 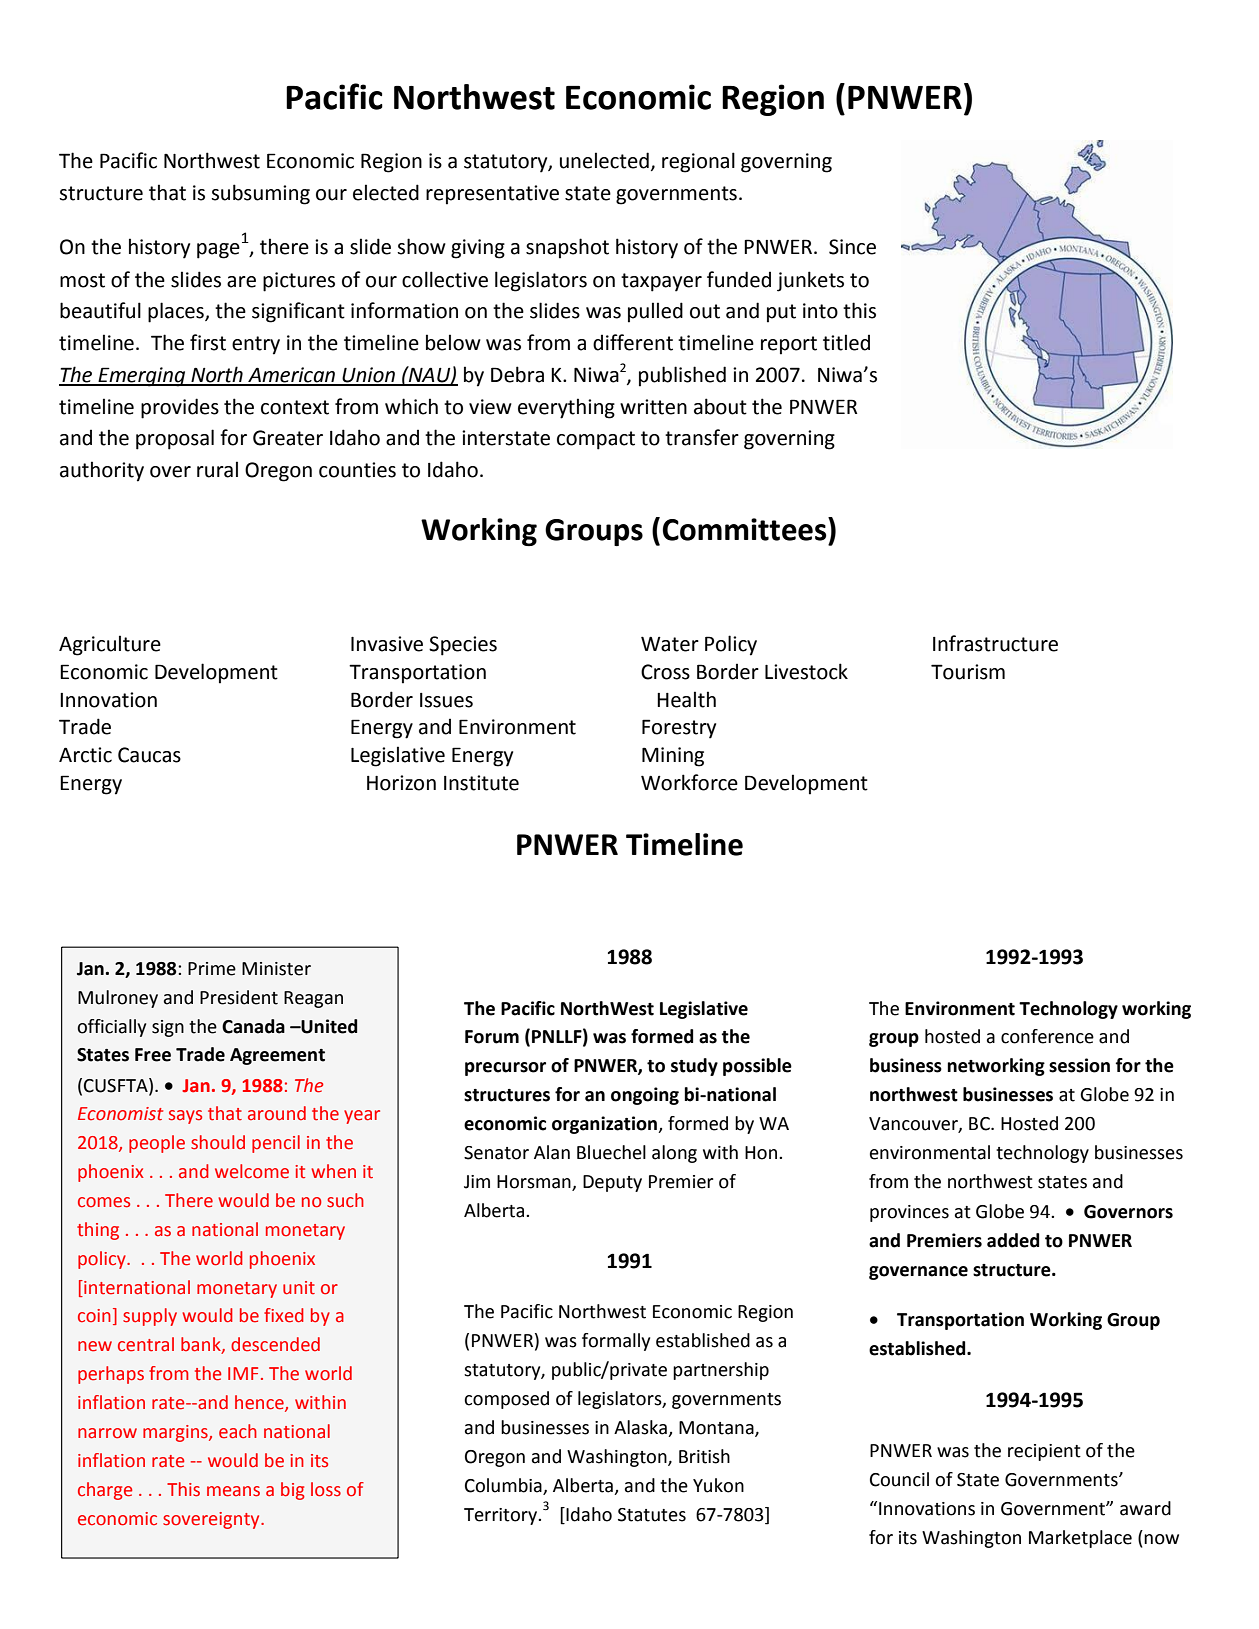 What do you see at coordinates (212, 969) in the screenshot?
I see `Prime` at bounding box center [212, 969].
